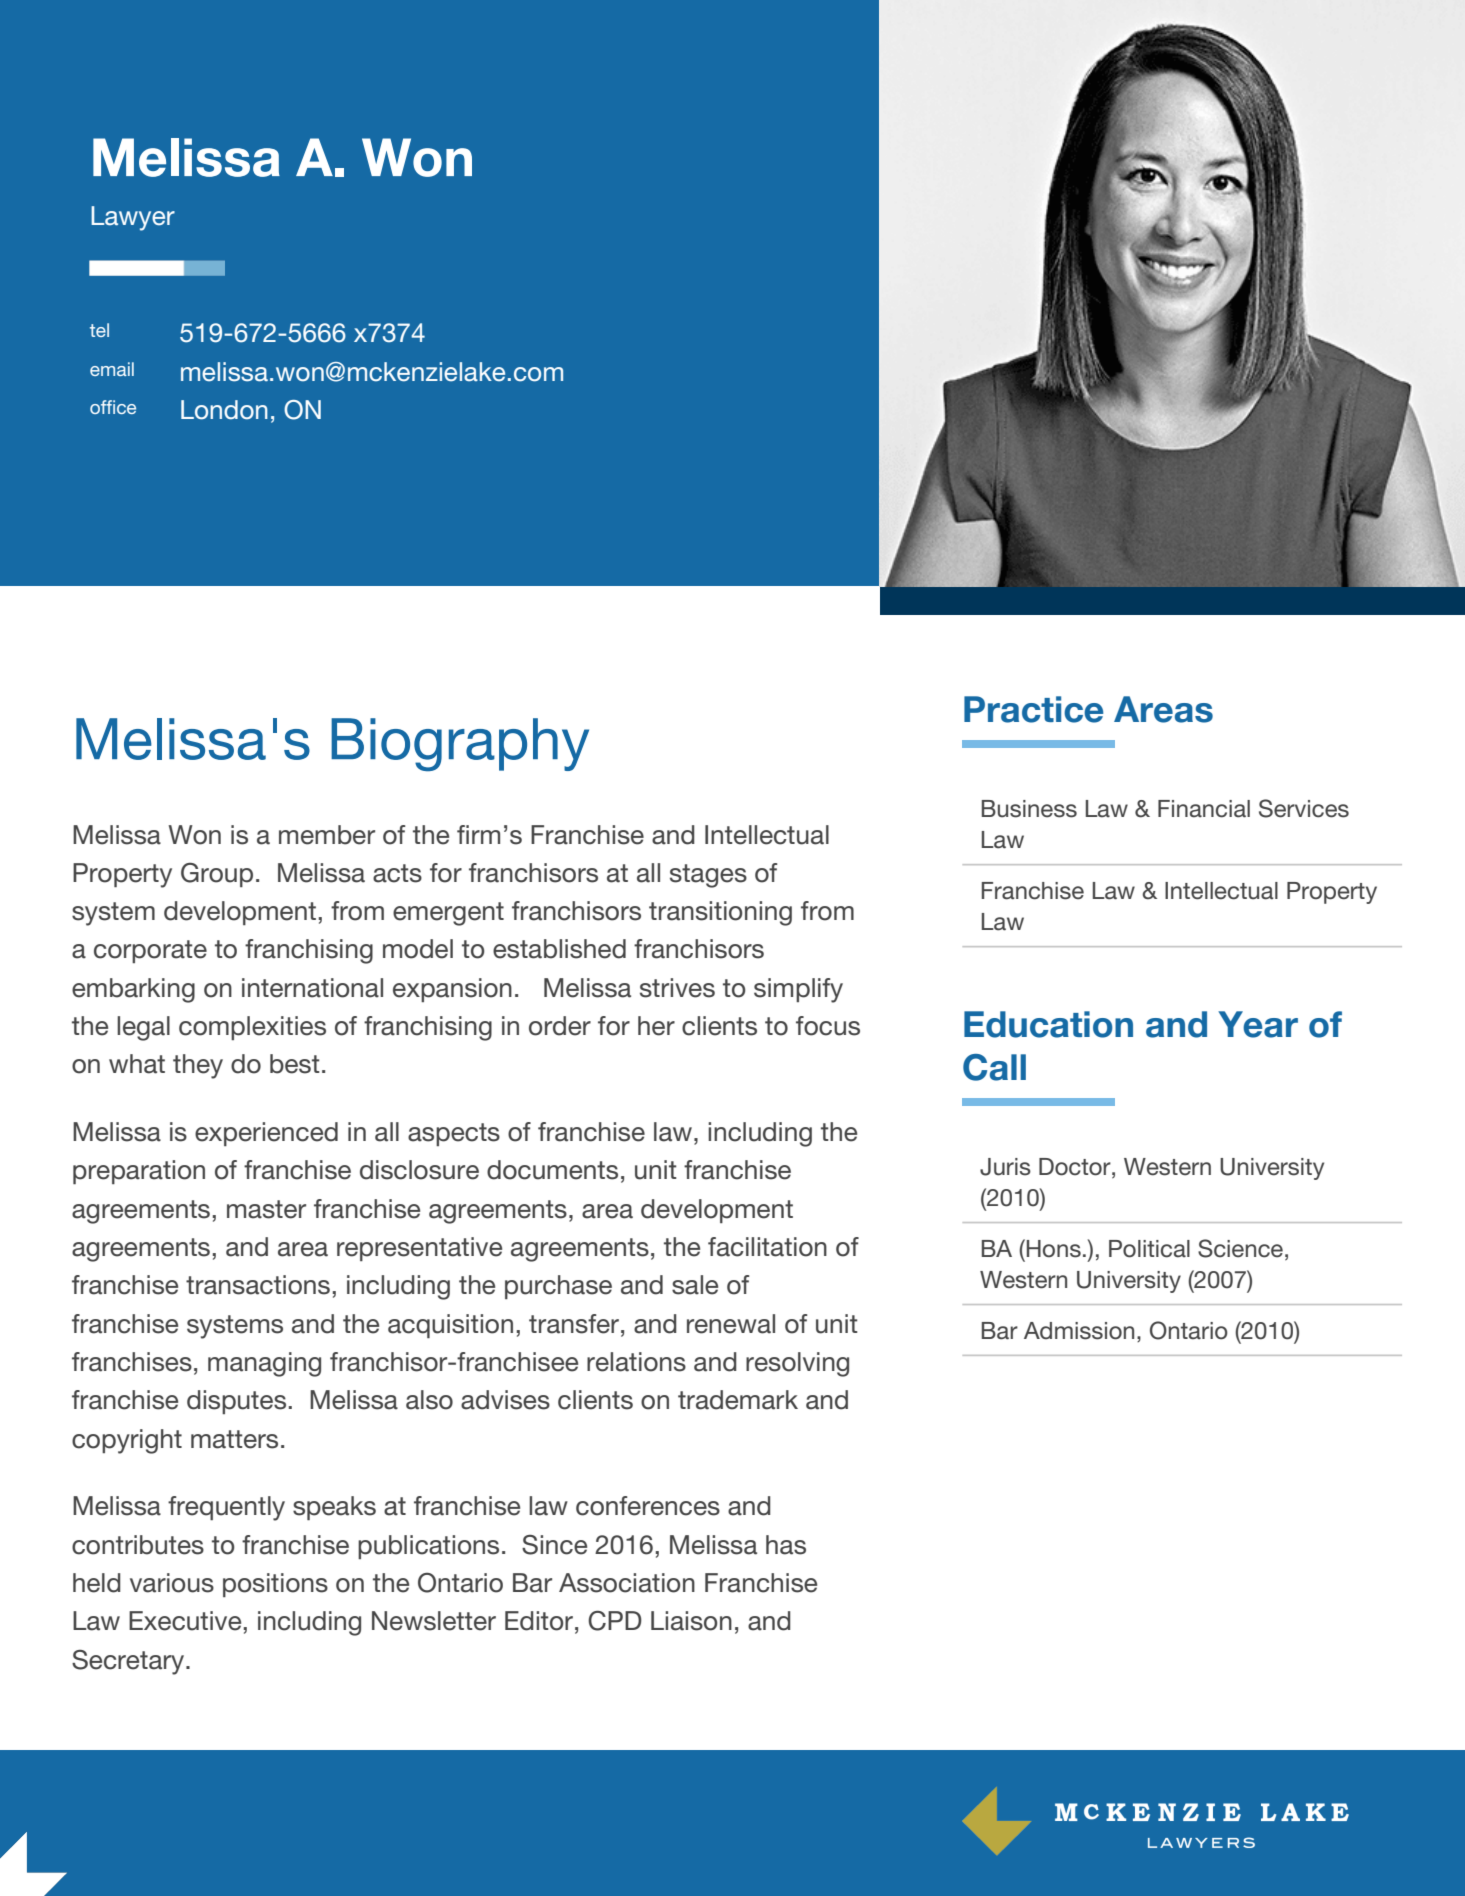 The height and width of the screenshot is (1896, 1465). What do you see at coordinates (185, 1621) in the screenshot?
I see `Executive` at bounding box center [185, 1621].
